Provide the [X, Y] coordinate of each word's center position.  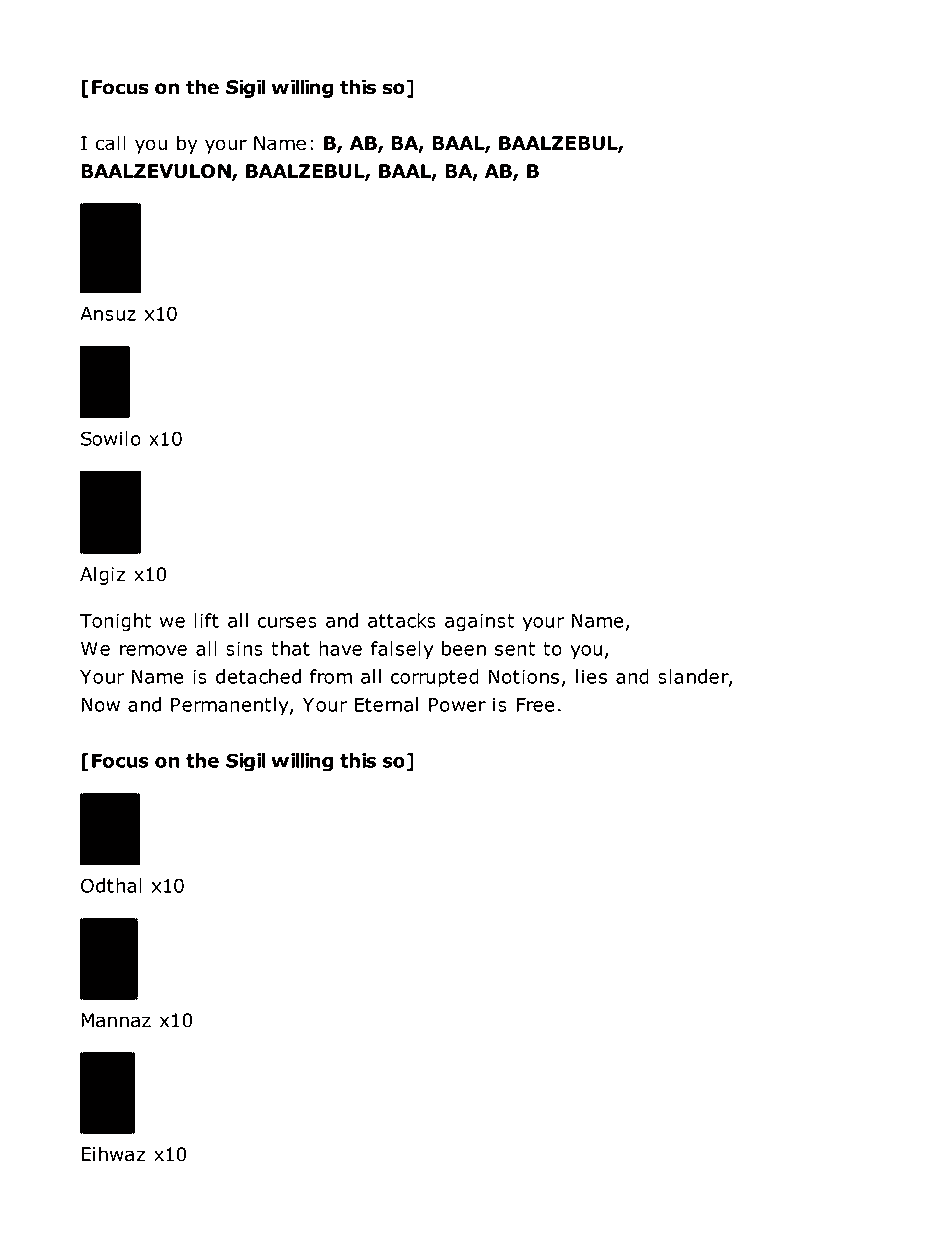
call [111, 143]
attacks [402, 620]
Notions [523, 676]
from [331, 676]
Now [100, 705]
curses [287, 622]
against [479, 622]
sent [515, 649]
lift [206, 620]
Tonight [115, 622]
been [464, 648]
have [340, 648]
